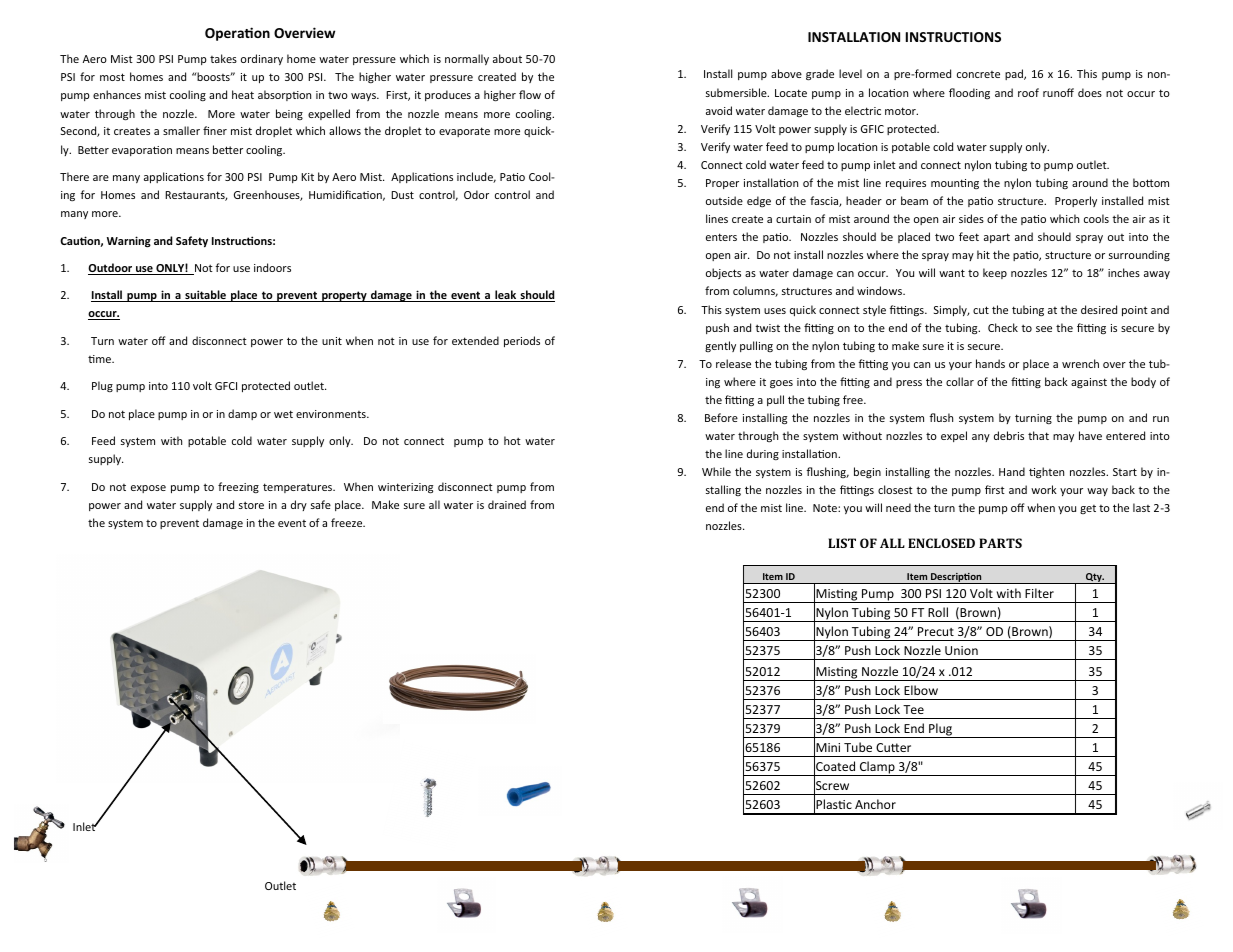  I want to click on LIST, so click(842, 543).
